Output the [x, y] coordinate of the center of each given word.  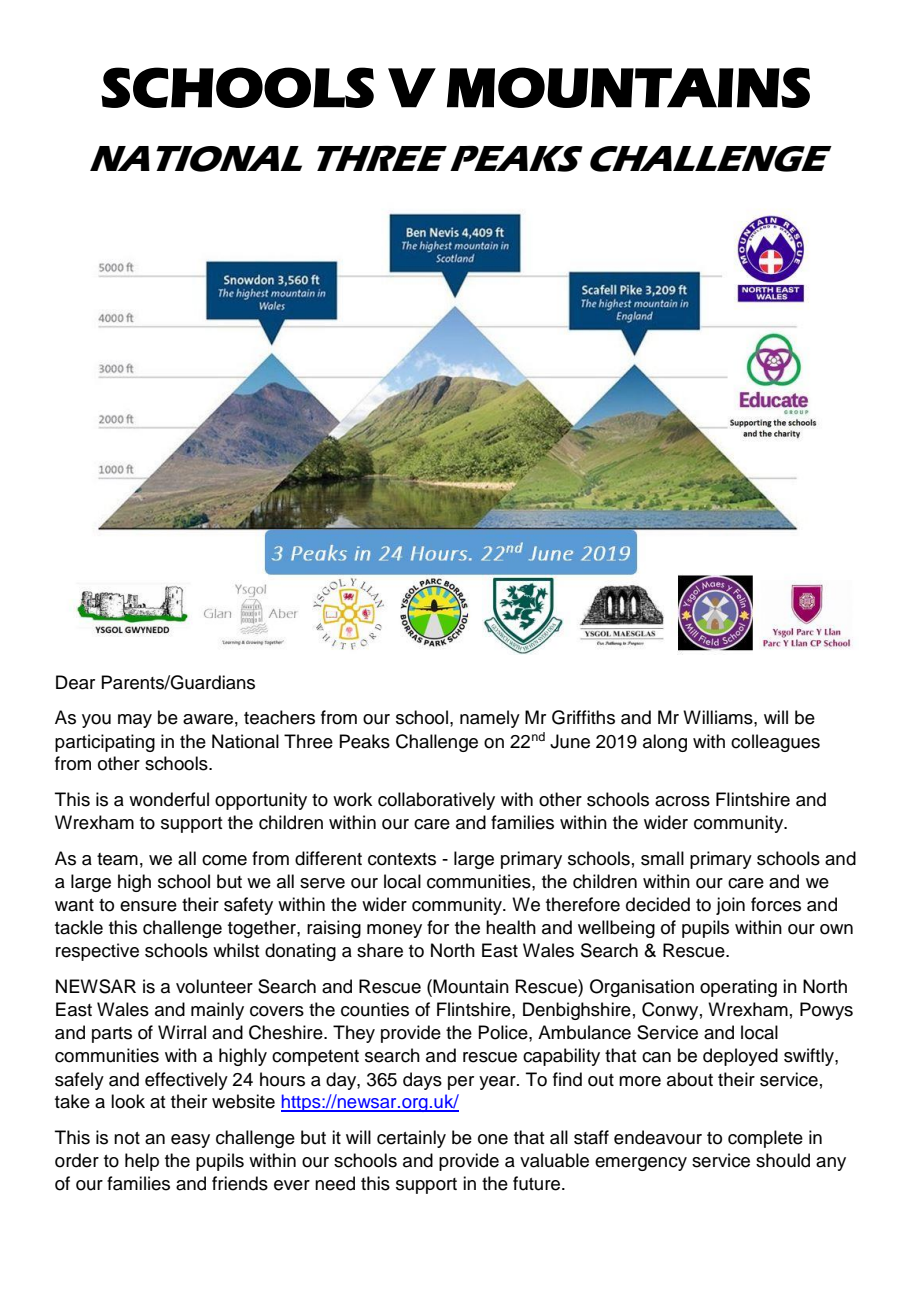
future [538, 1183]
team [117, 859]
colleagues [775, 743]
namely [490, 719]
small [662, 858]
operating [738, 988]
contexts [402, 859]
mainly [217, 1011]
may [135, 721]
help [142, 1162]
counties [375, 1009]
